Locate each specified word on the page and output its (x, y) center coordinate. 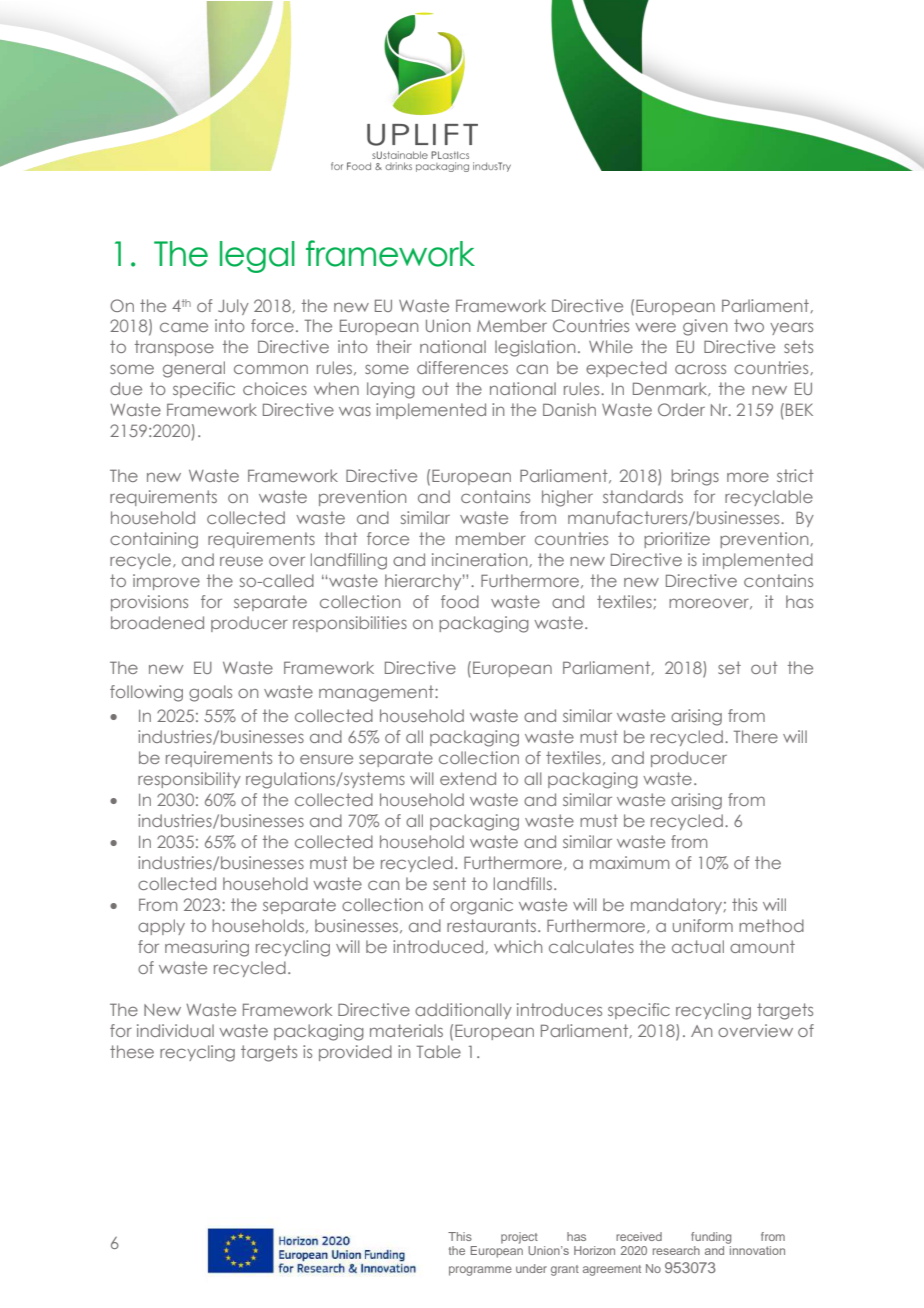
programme (480, 1271)
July (233, 307)
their (394, 346)
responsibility (189, 780)
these (132, 1051)
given (705, 327)
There (756, 736)
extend (468, 778)
